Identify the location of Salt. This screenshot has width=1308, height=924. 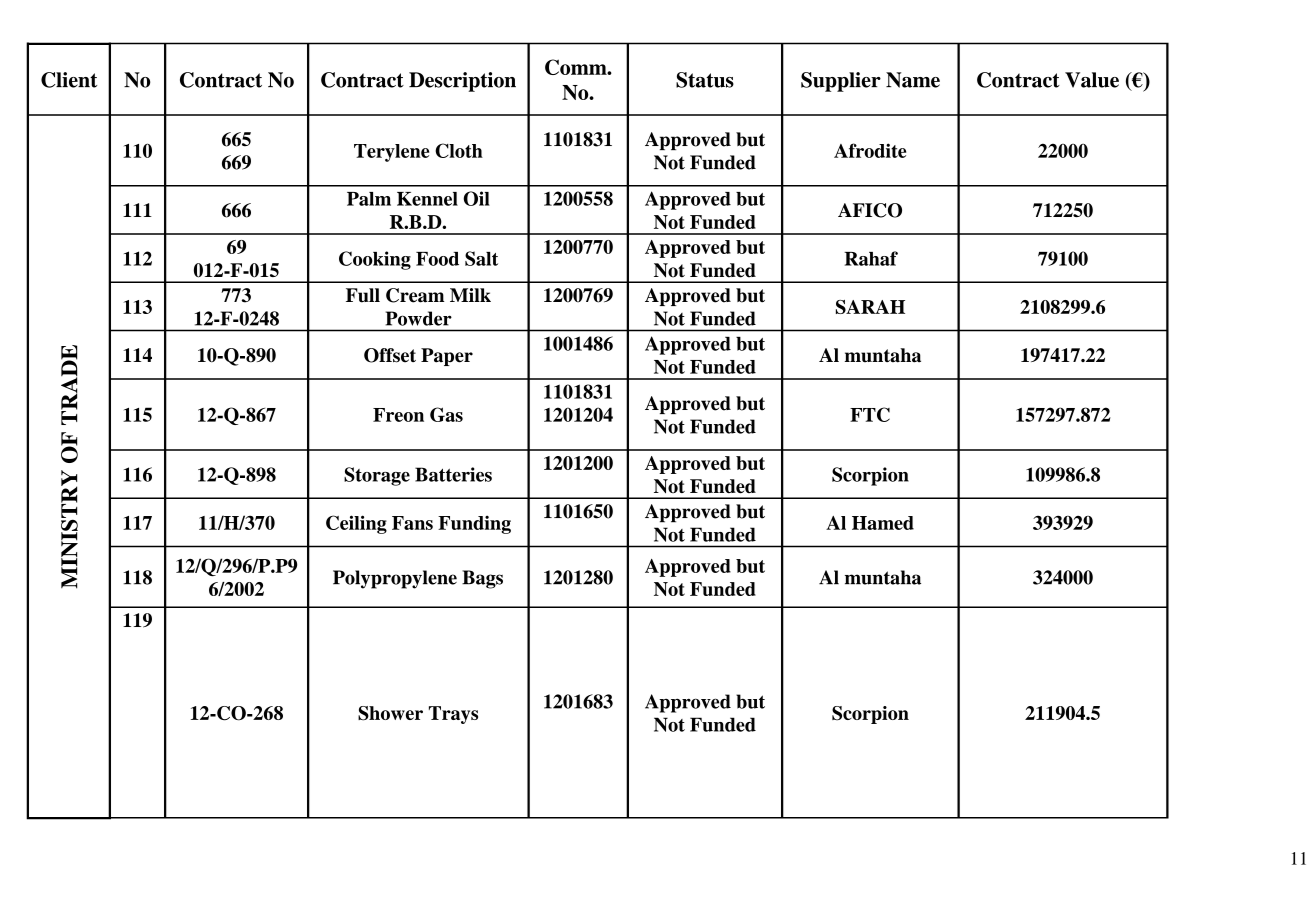
(481, 258).
